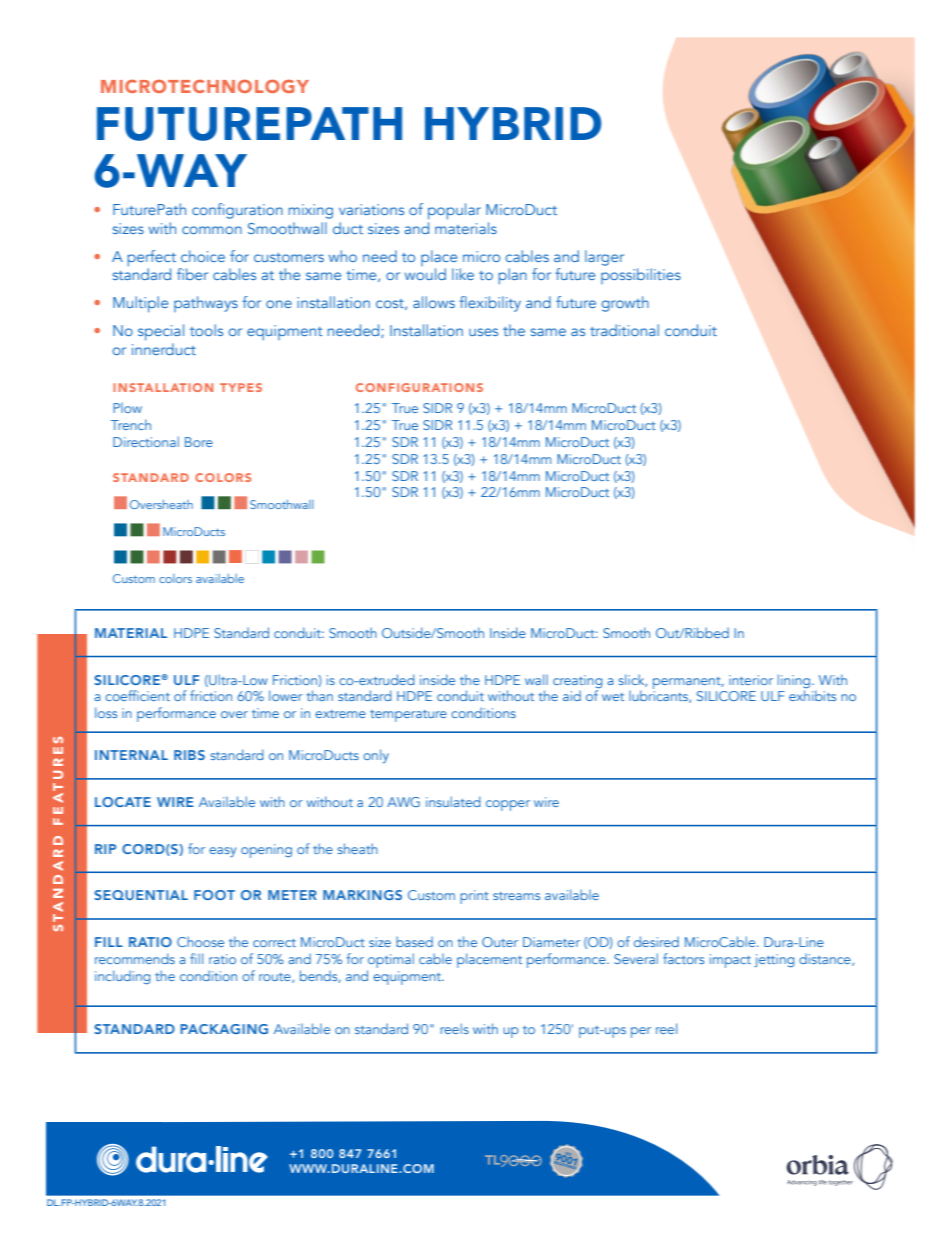 This image has height=1233, width=952. What do you see at coordinates (212, 230) in the image?
I see `common` at bounding box center [212, 230].
